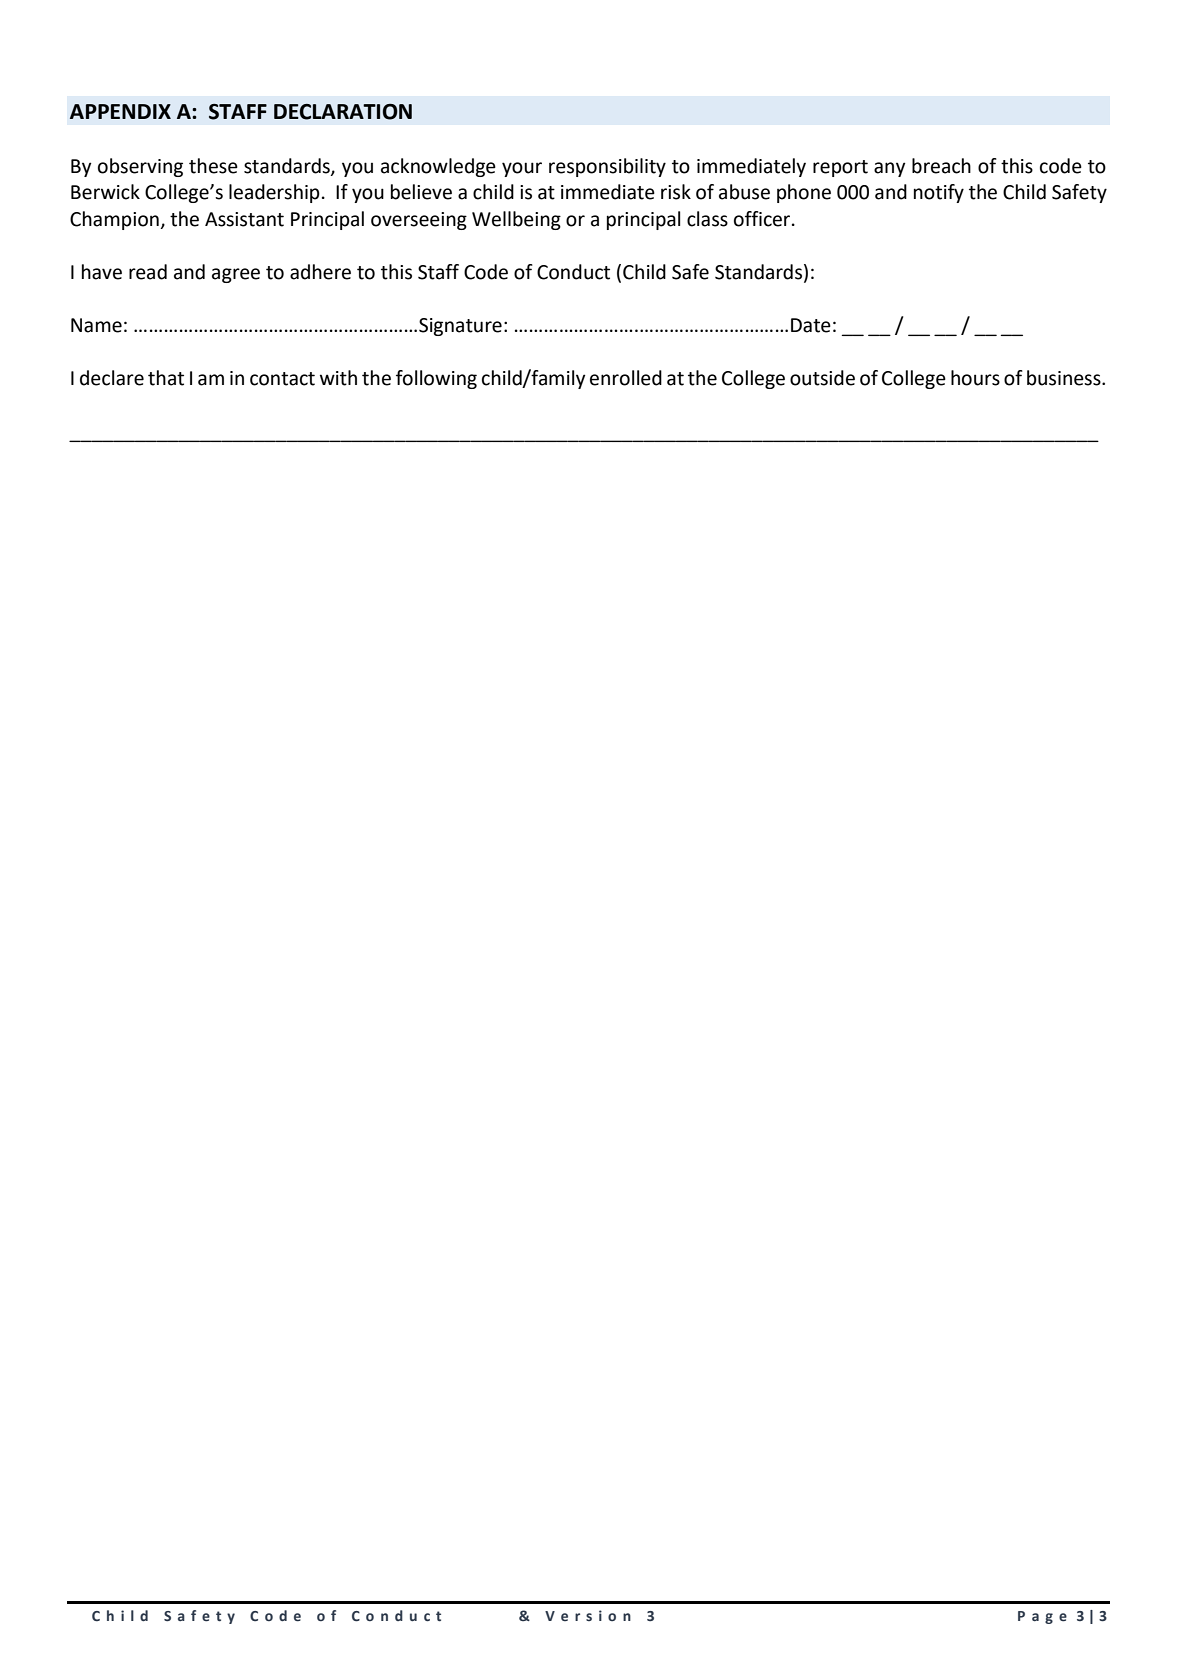 The width and height of the screenshot is (1177, 1664). Describe the element at coordinates (626, 378) in the screenshot. I see `enrolled` at that location.
